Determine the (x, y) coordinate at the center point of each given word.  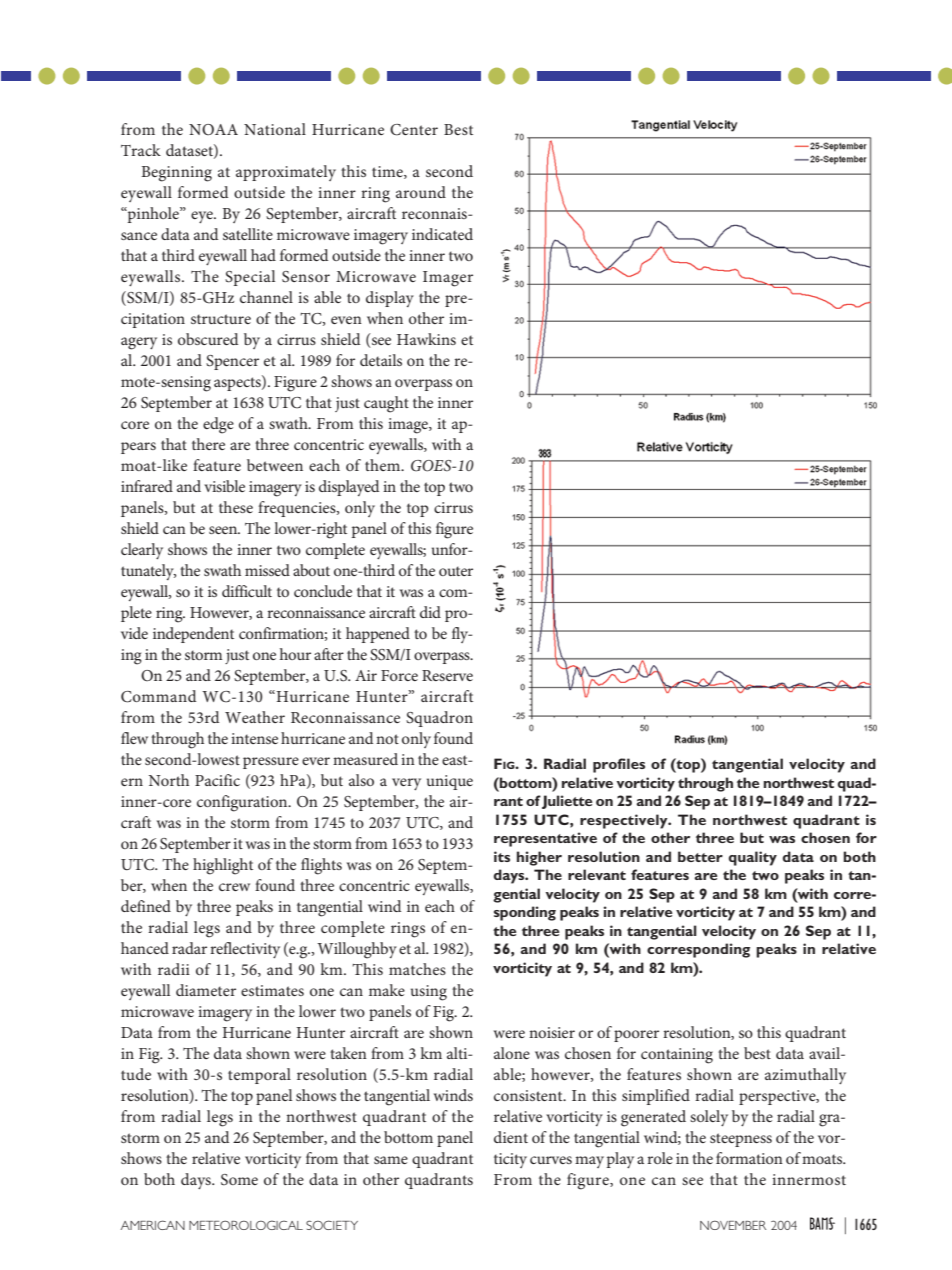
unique (450, 782)
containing (677, 1056)
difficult (247, 591)
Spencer (232, 362)
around (421, 192)
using (429, 993)
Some (239, 1180)
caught (386, 404)
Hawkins (426, 339)
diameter (206, 990)
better (700, 856)
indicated (442, 234)
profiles (619, 765)
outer (456, 571)
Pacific (217, 780)
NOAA (213, 129)
